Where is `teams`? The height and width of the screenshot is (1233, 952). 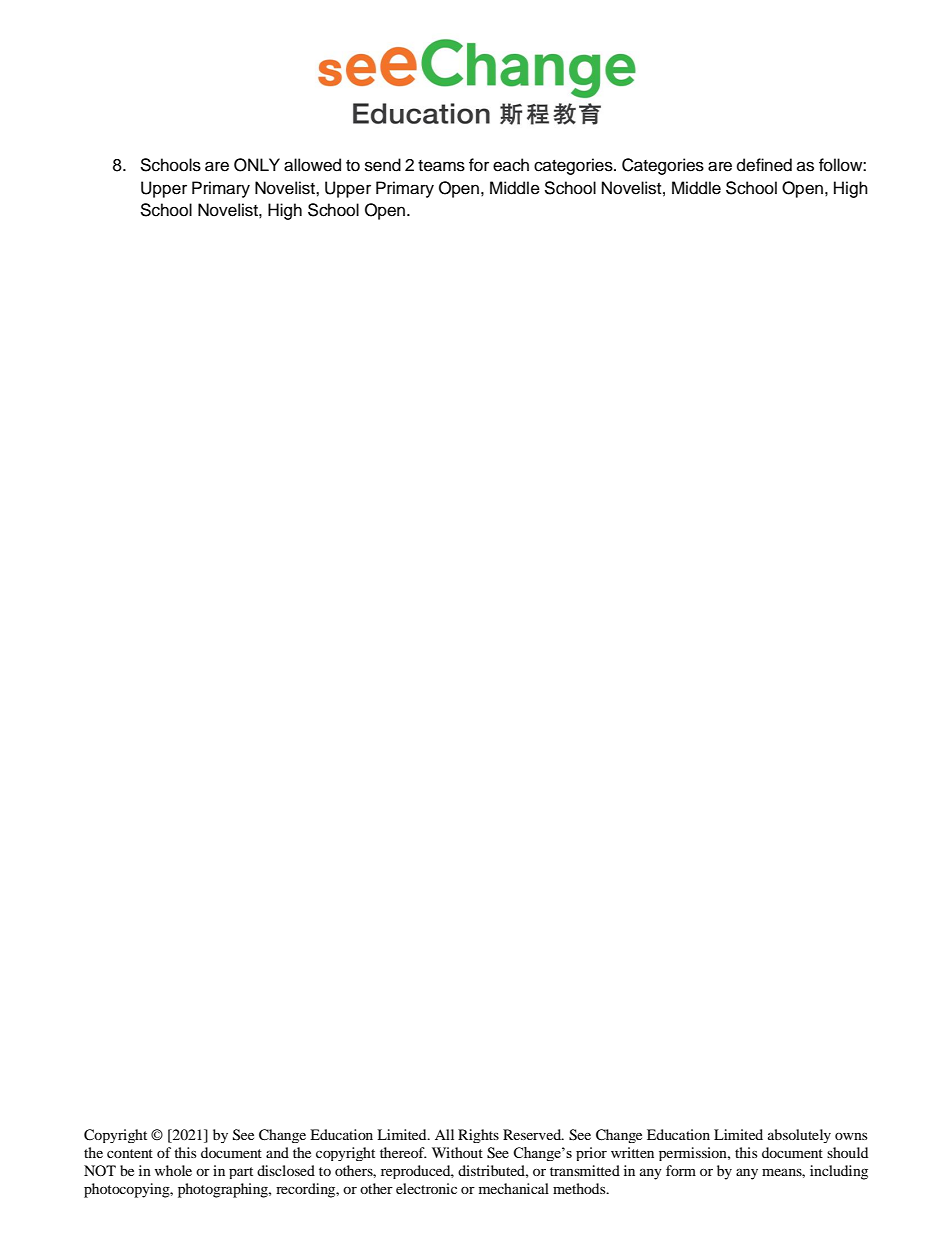
teams is located at coordinates (441, 166).
